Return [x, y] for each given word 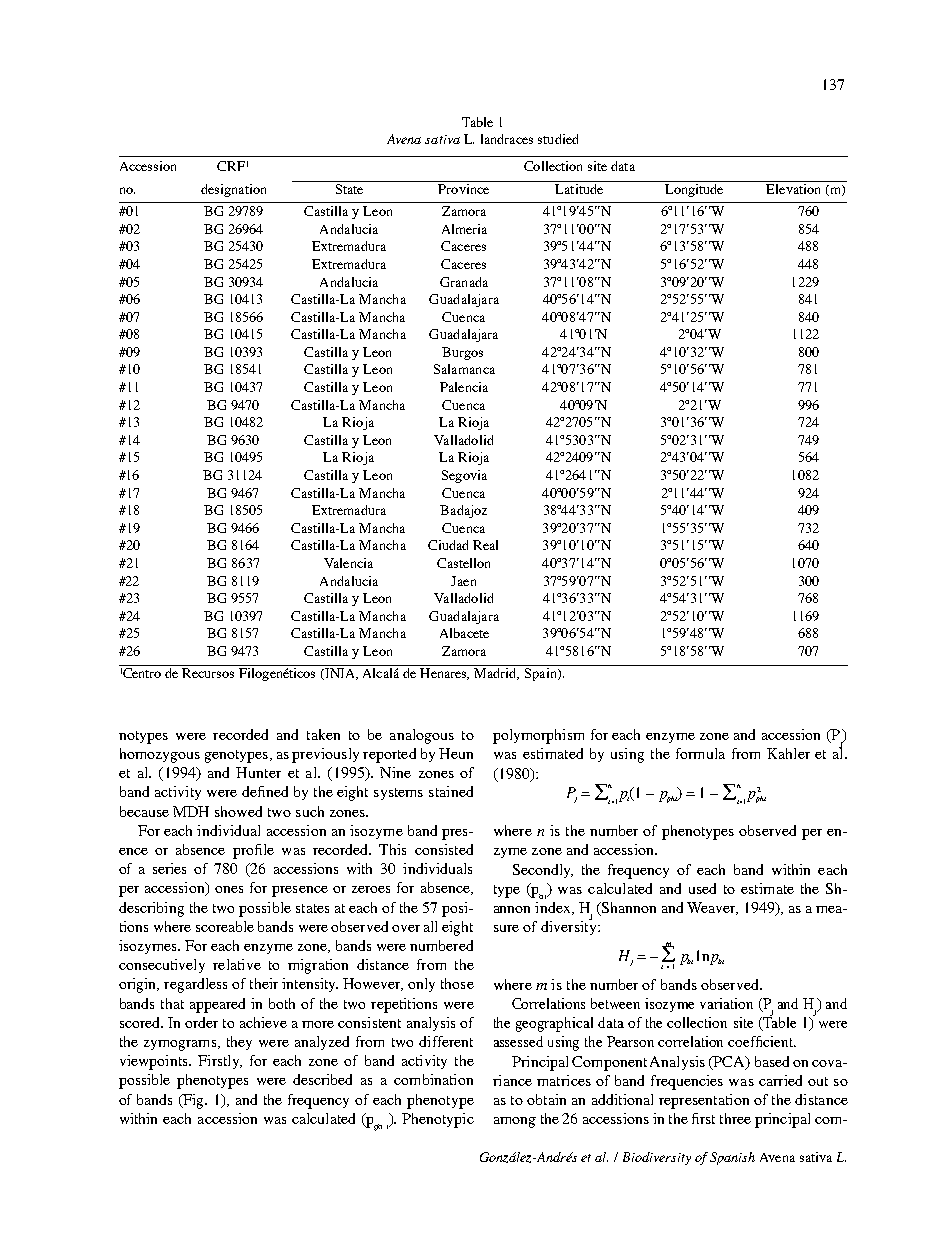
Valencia [348, 563]
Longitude [694, 189]
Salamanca [464, 369]
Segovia [464, 476]
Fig [194, 1101]
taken [323, 734]
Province [464, 187]
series [169, 868]
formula [700, 753]
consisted [444, 849]
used [702, 888]
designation [233, 190]
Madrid [496, 674]
